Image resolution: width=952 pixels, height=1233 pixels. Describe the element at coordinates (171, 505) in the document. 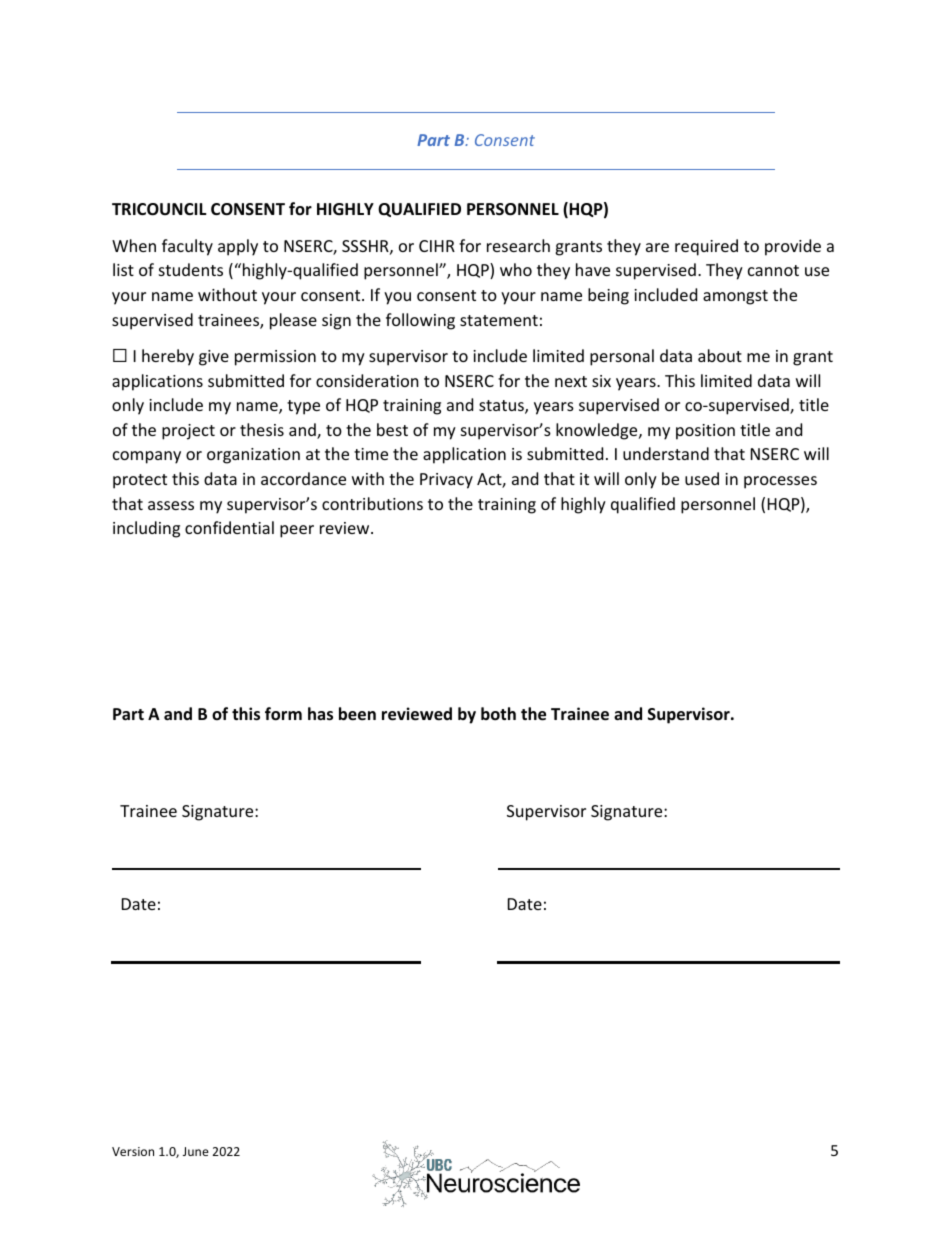

I see `assess` at that location.
